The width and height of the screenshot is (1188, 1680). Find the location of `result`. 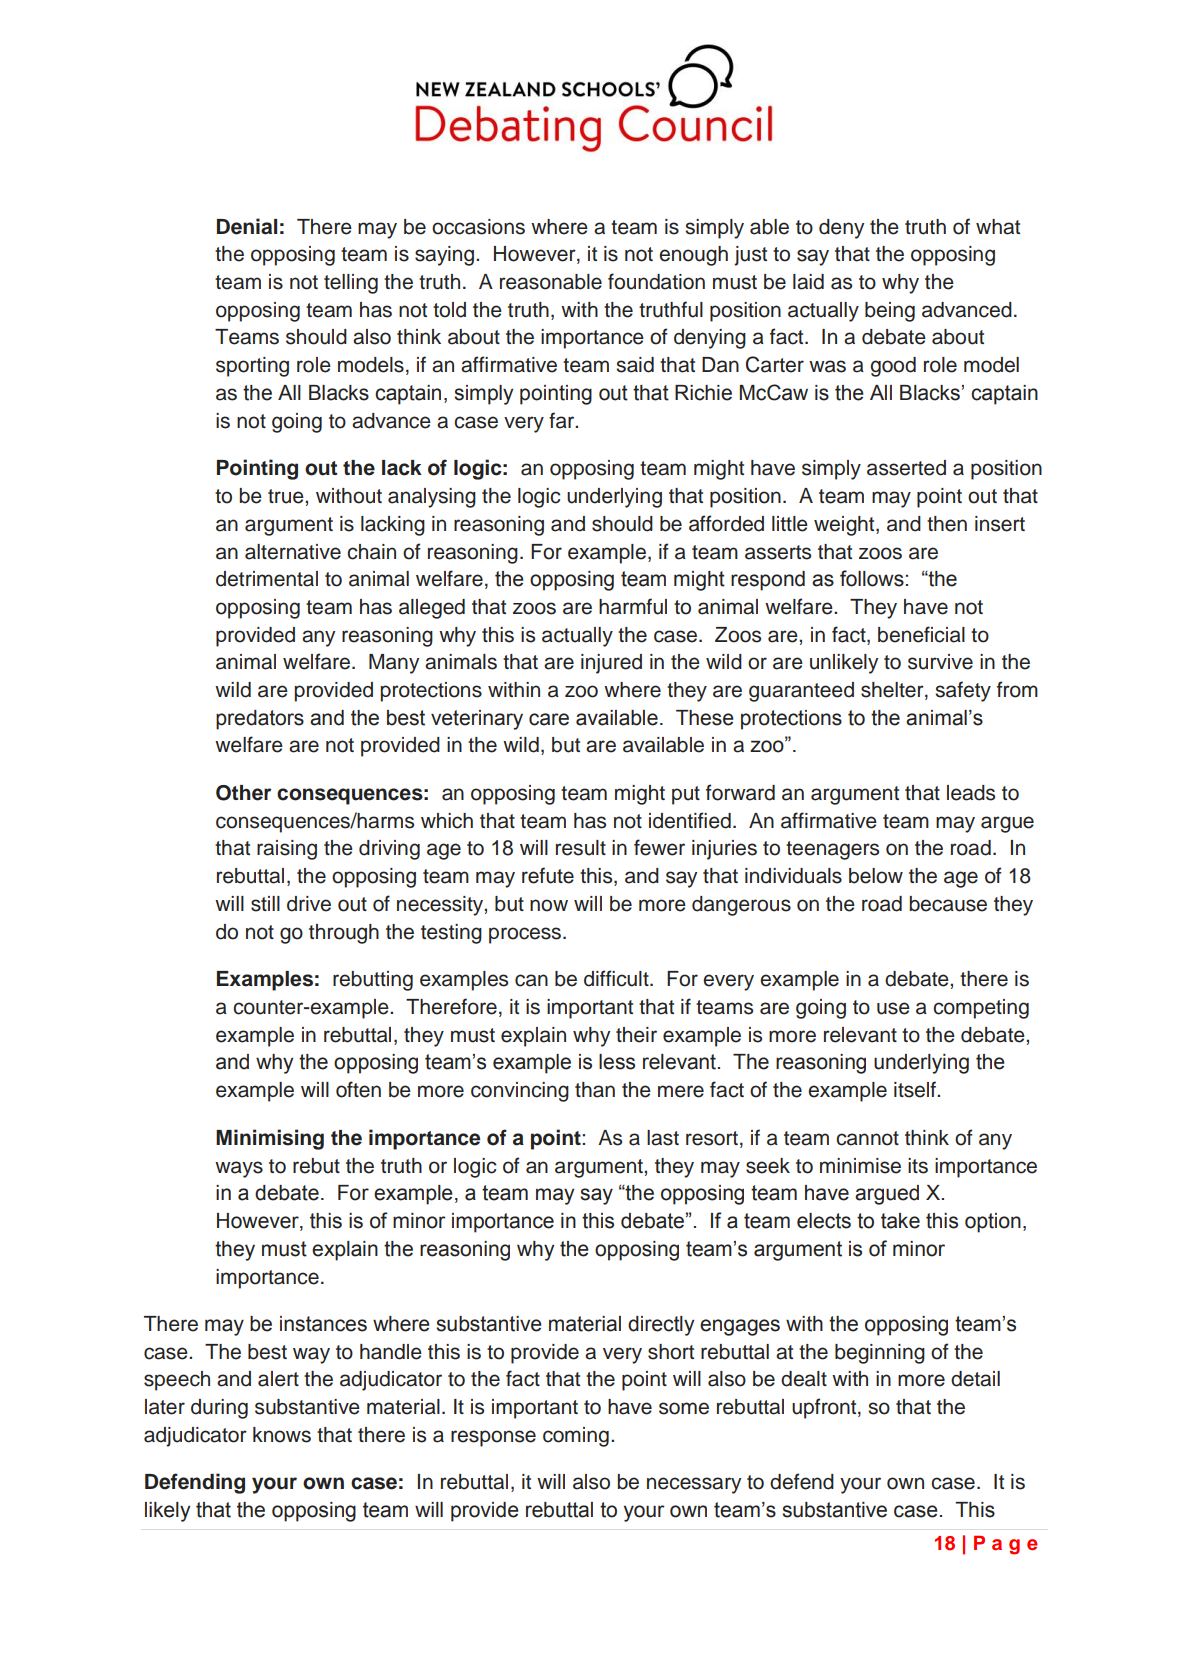

result is located at coordinates (581, 848).
